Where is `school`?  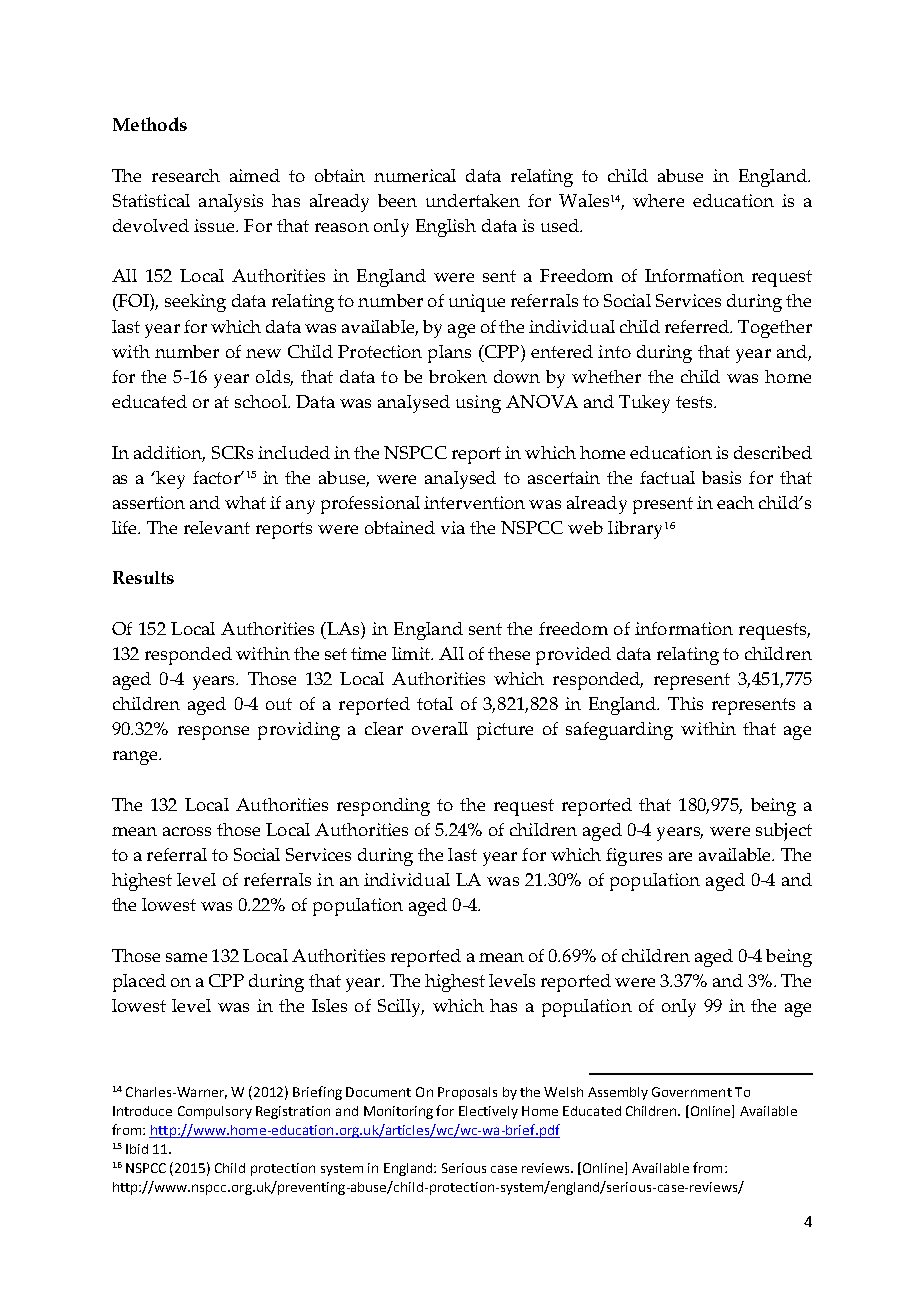 school is located at coordinates (262, 401).
